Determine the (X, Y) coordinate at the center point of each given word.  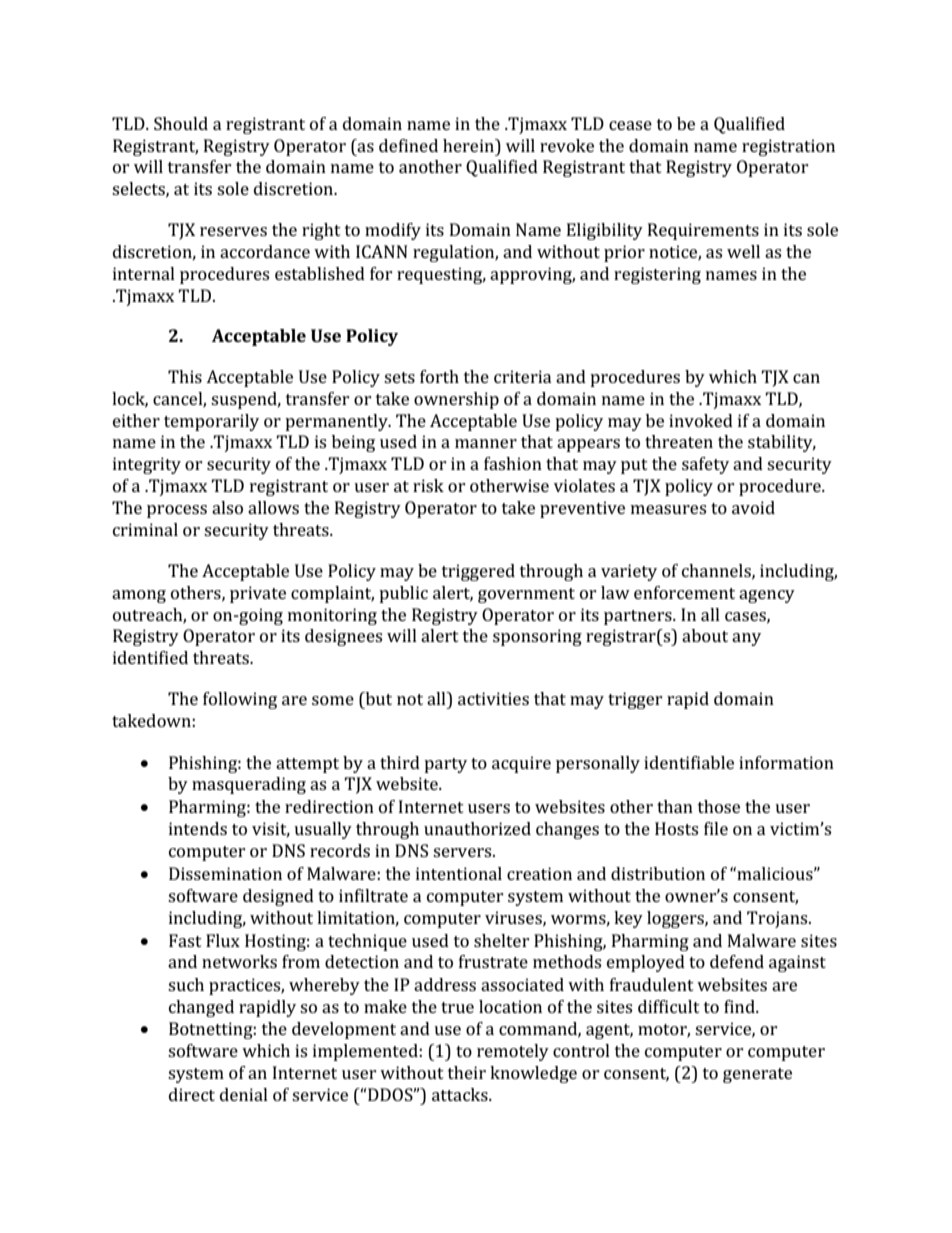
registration (788, 147)
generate (757, 1075)
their (467, 1072)
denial (244, 1094)
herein (470, 145)
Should (181, 123)
